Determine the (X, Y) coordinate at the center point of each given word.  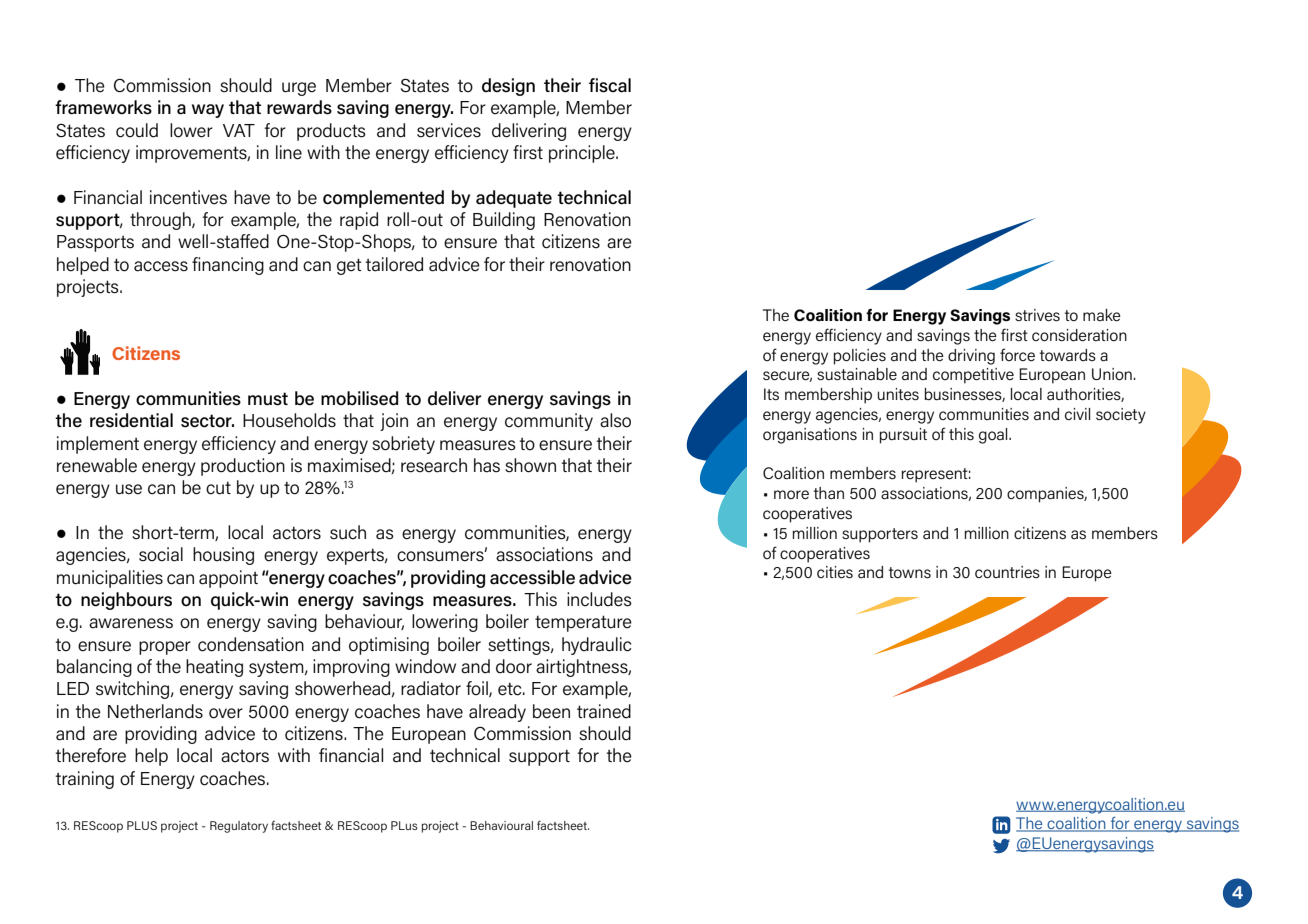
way (208, 111)
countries (1007, 572)
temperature (583, 623)
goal (994, 436)
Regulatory (239, 827)
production (243, 467)
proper (165, 648)
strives (1037, 315)
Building (504, 221)
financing (228, 266)
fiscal (610, 85)
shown (530, 465)
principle (583, 154)
